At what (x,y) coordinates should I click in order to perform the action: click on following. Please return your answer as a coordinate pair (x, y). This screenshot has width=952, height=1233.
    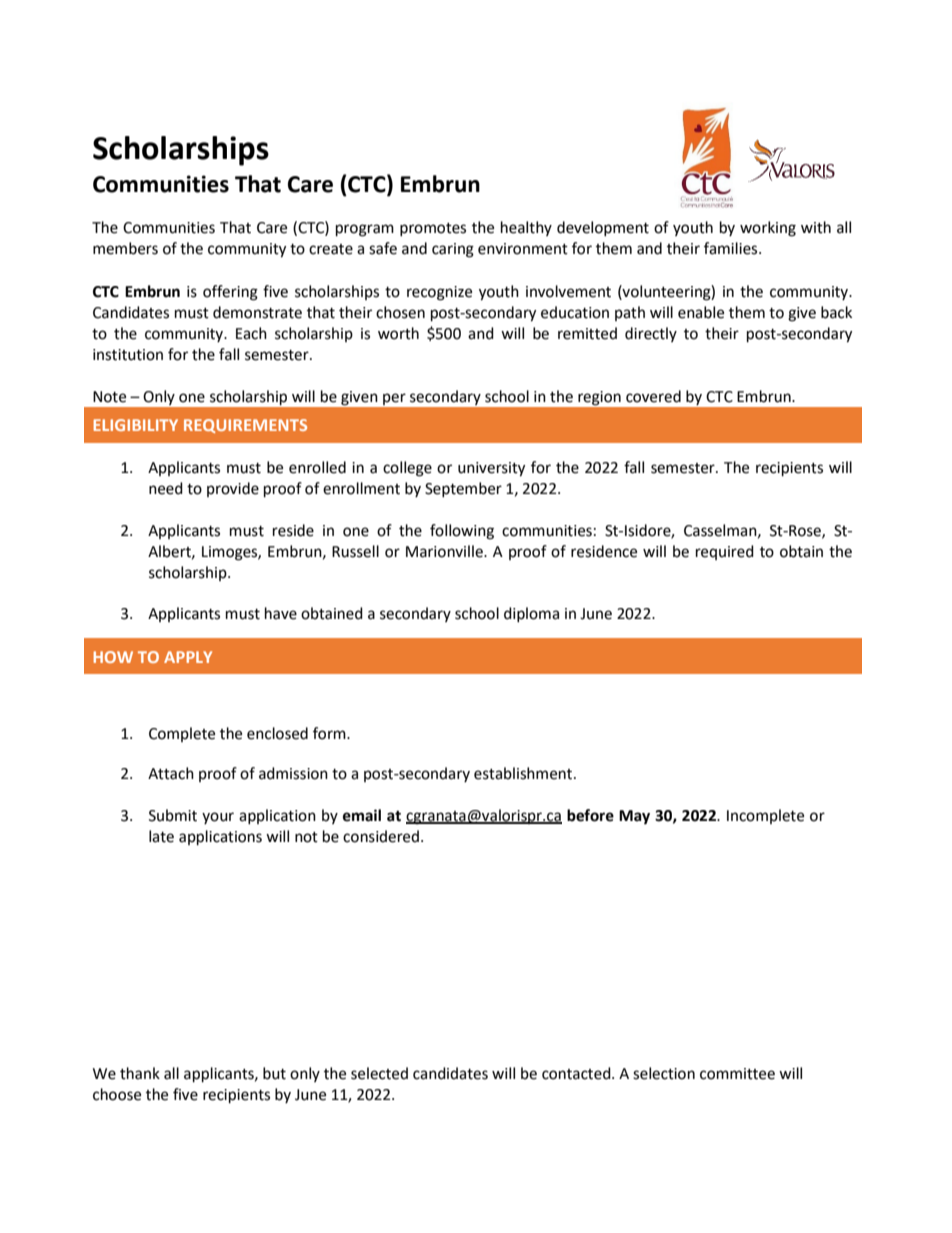
    Looking at the image, I should click on (462, 532).
